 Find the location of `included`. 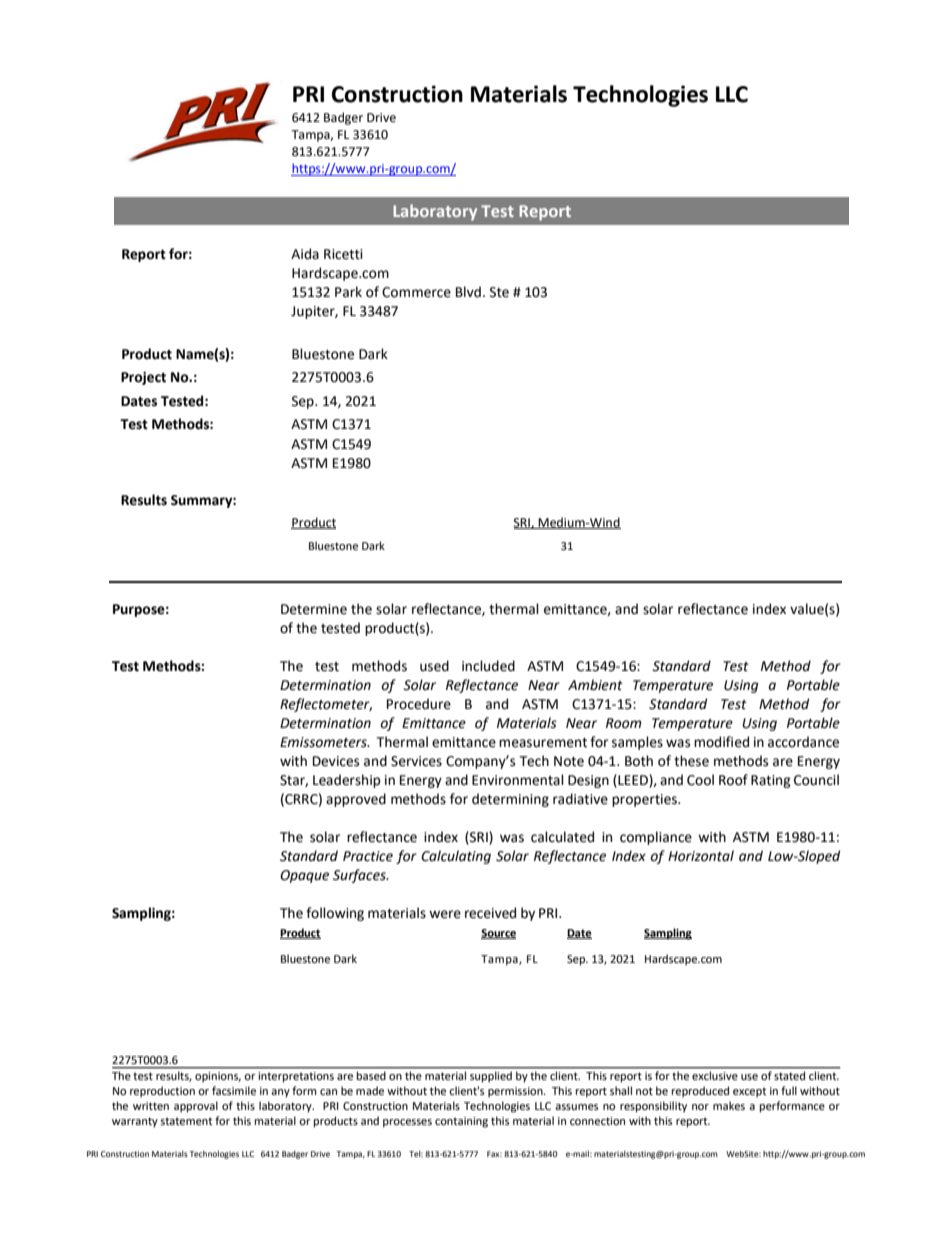

included is located at coordinates (488, 666).
